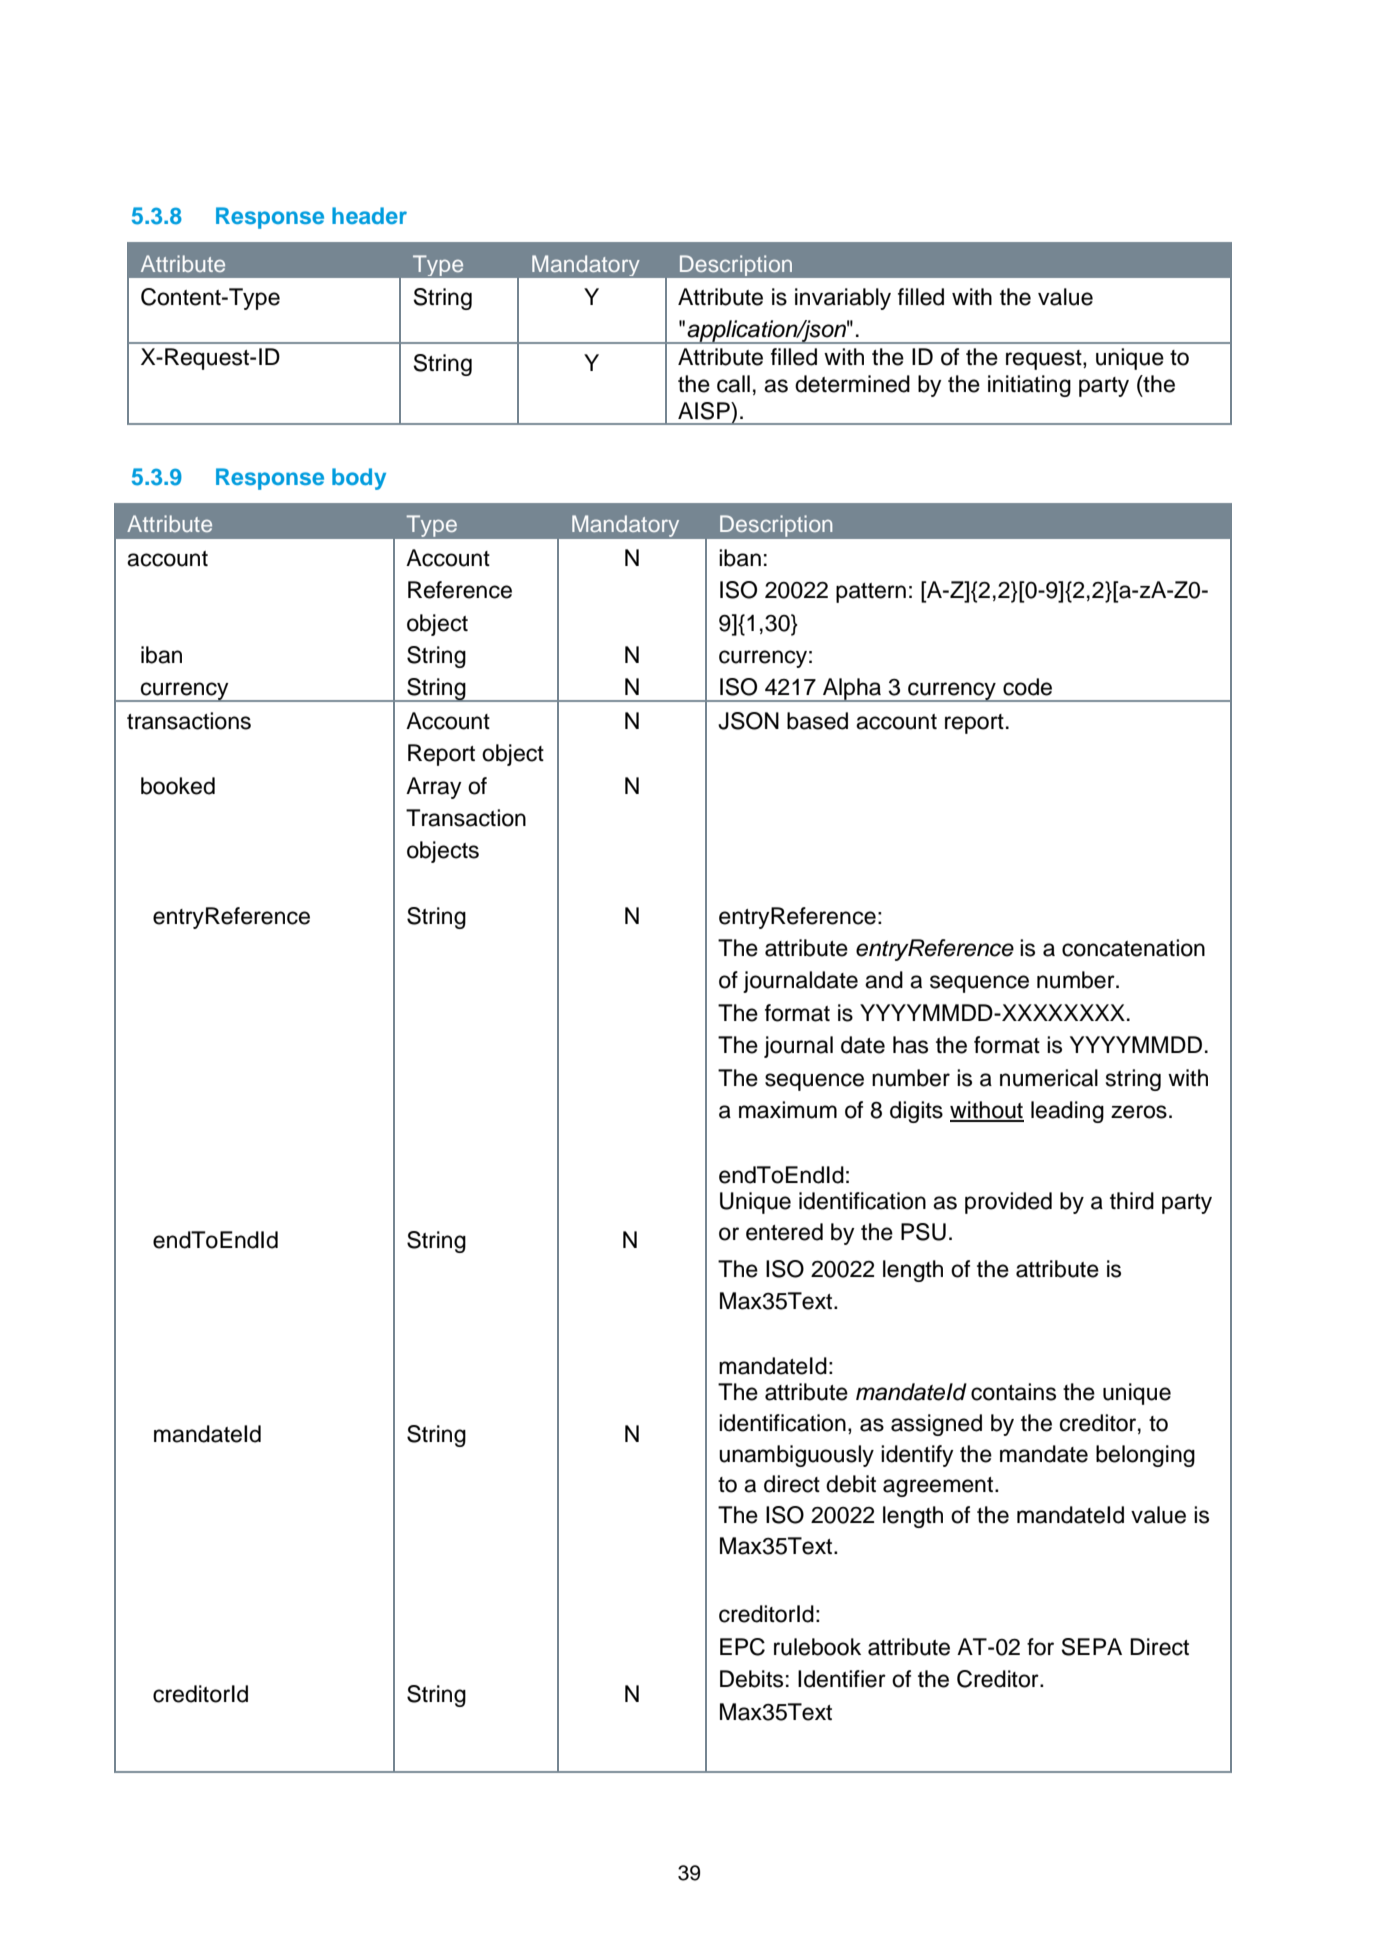  What do you see at coordinates (742, 1647) in the screenshot?
I see `EPC` at bounding box center [742, 1647].
